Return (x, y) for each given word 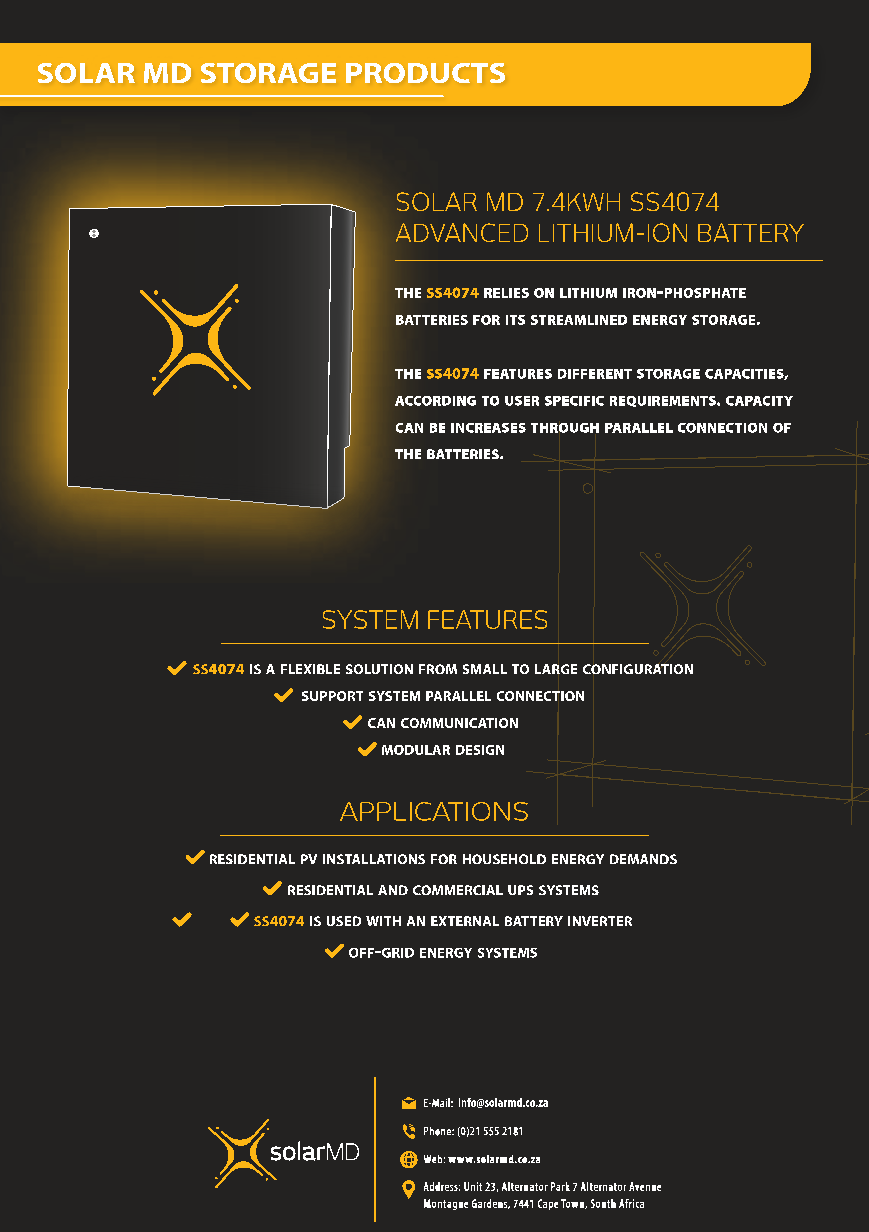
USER (522, 401)
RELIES (506, 293)
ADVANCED (462, 232)
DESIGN (480, 750)
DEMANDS (643, 859)
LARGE (556, 669)
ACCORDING (435, 401)
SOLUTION (379, 669)
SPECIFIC (574, 401)
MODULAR (416, 750)
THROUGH (565, 428)
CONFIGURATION (638, 669)
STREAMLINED (579, 320)
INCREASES (488, 428)
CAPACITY (759, 401)
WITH (383, 921)
